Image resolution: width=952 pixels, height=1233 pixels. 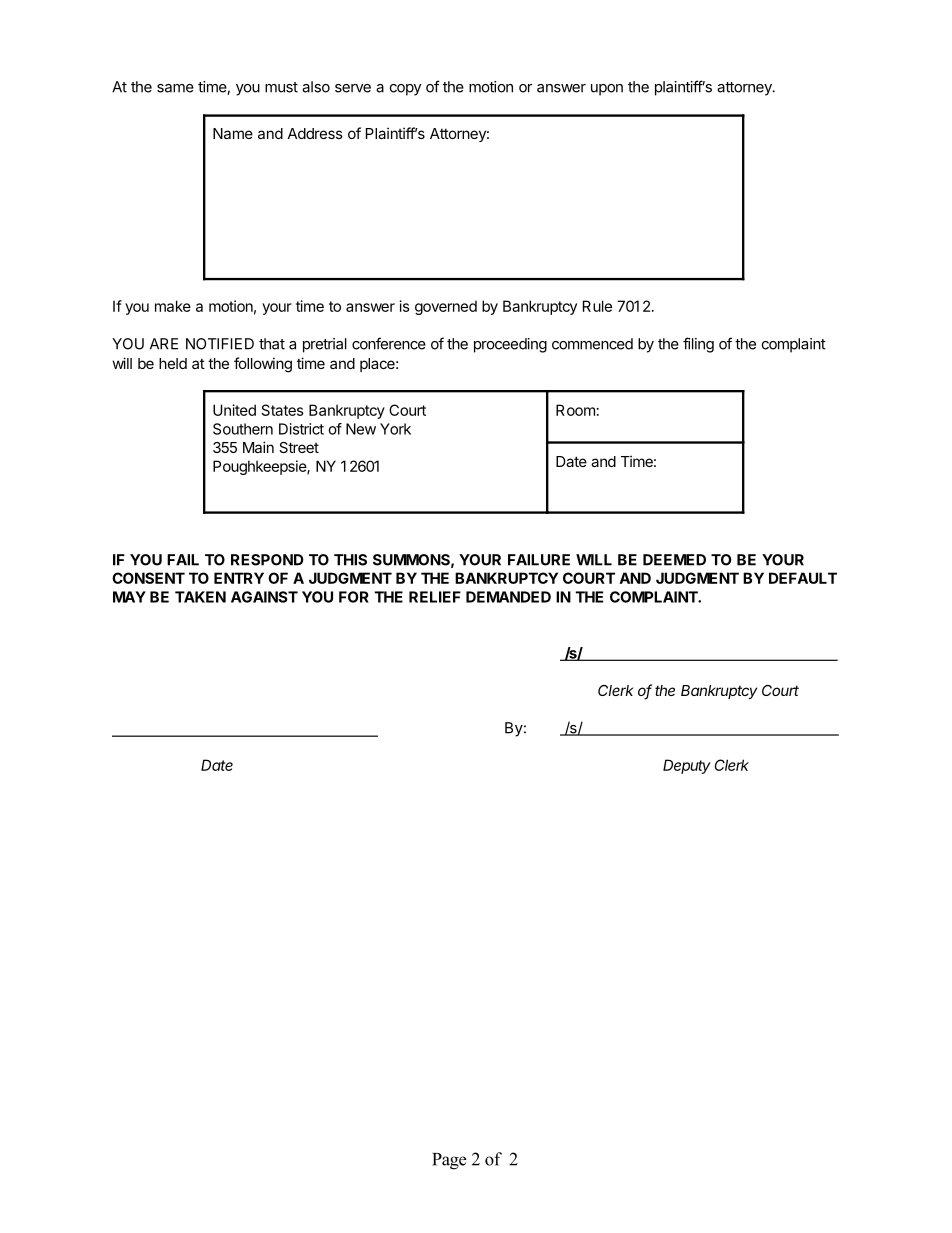 I want to click on upon, so click(x=607, y=90).
